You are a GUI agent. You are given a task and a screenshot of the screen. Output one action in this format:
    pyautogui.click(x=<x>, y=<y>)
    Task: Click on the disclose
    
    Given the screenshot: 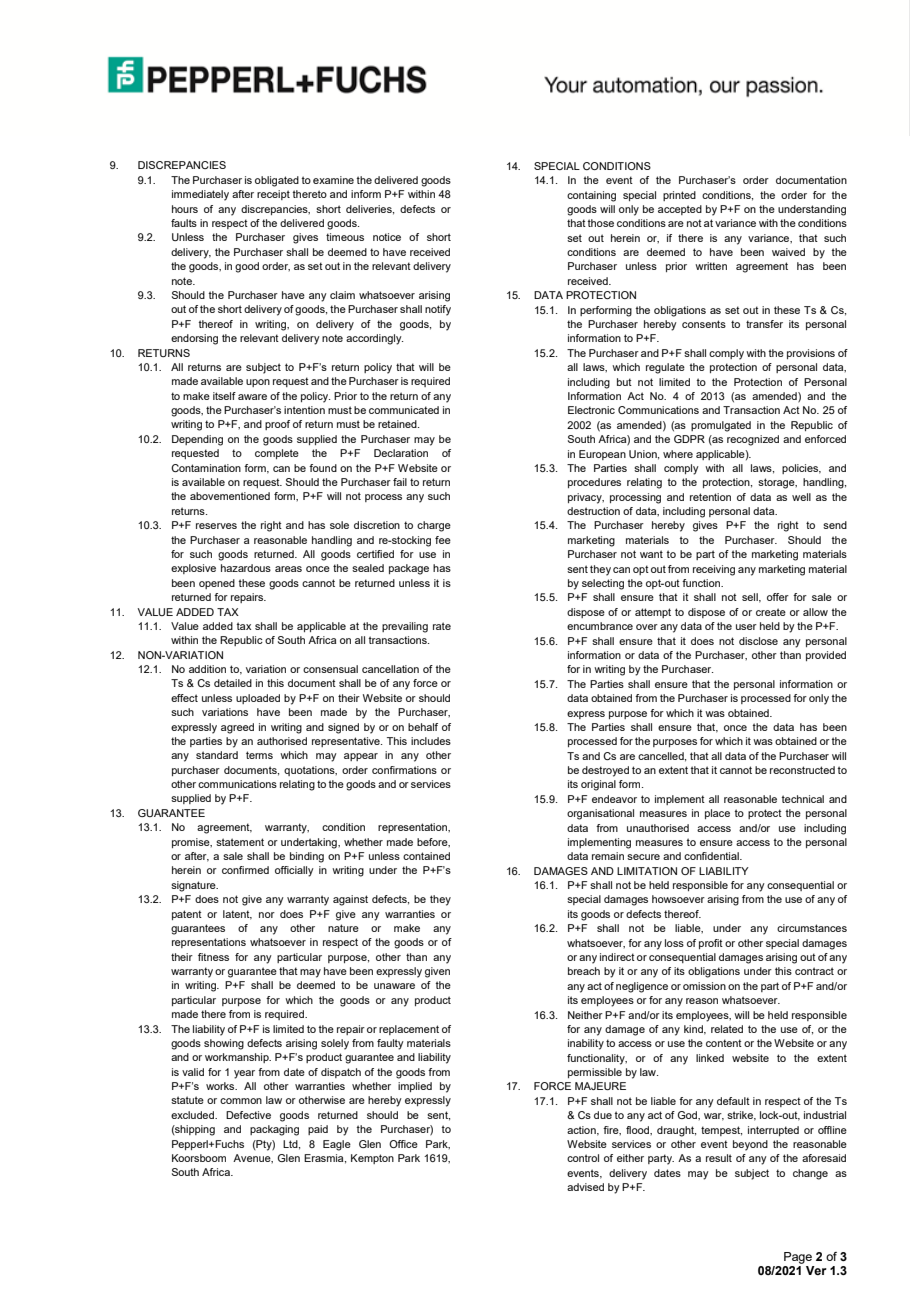 What is the action you would take?
    pyautogui.click(x=758, y=641)
